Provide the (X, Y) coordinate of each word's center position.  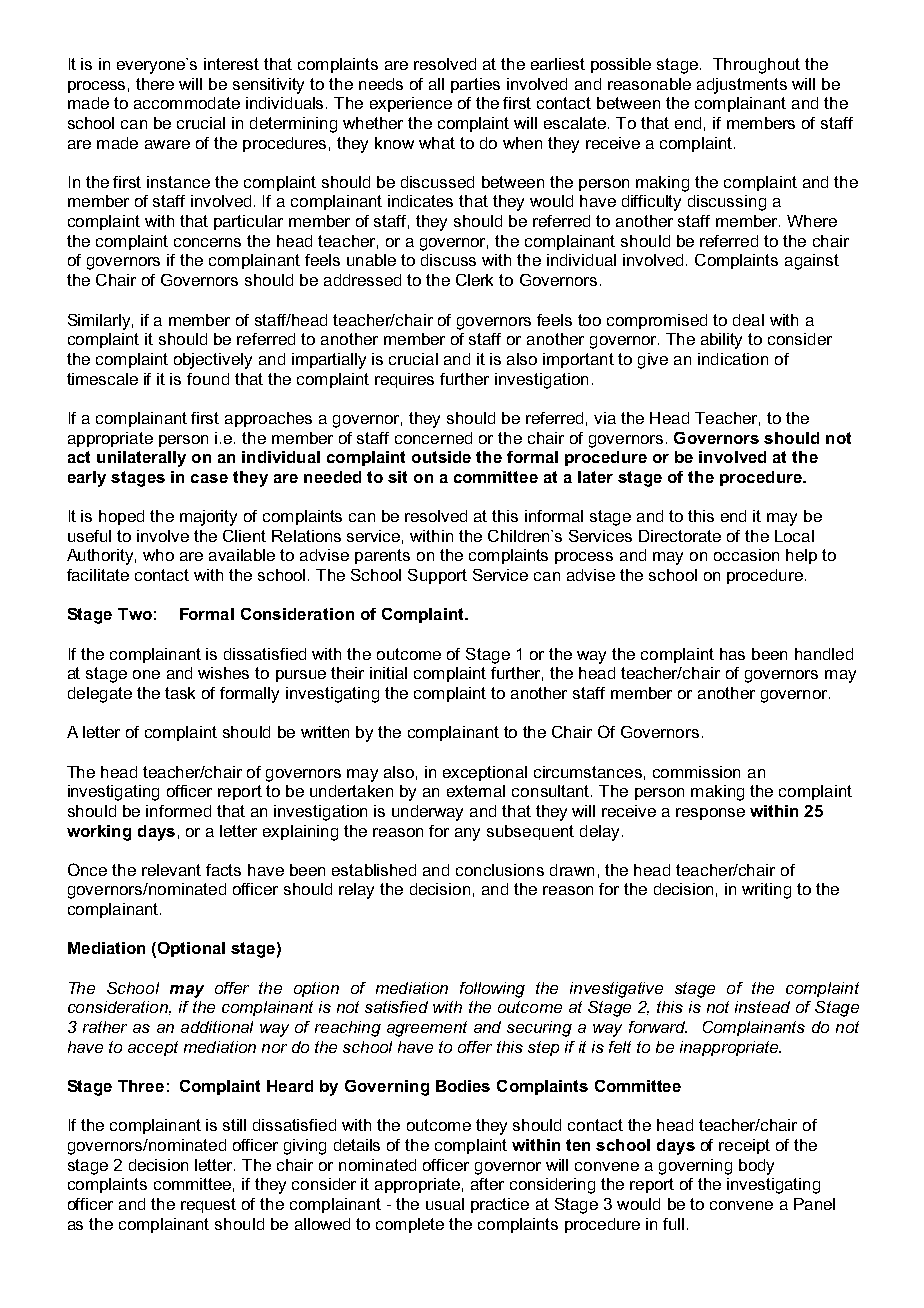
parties (475, 85)
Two (135, 614)
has (732, 654)
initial (388, 673)
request (208, 1205)
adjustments (742, 86)
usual (445, 1204)
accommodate (187, 103)
